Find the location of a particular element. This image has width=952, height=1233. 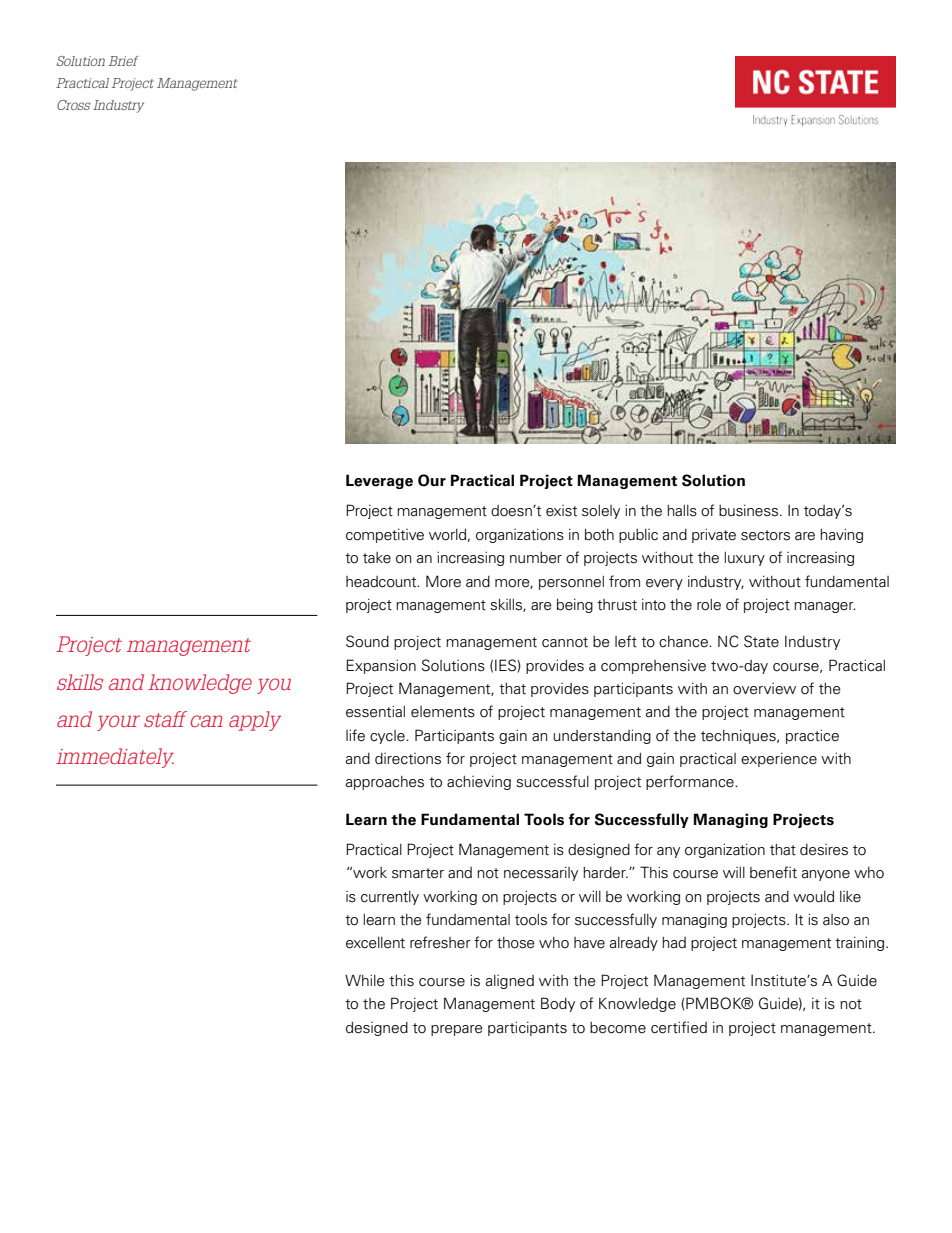

number is located at coordinates (536, 558).
